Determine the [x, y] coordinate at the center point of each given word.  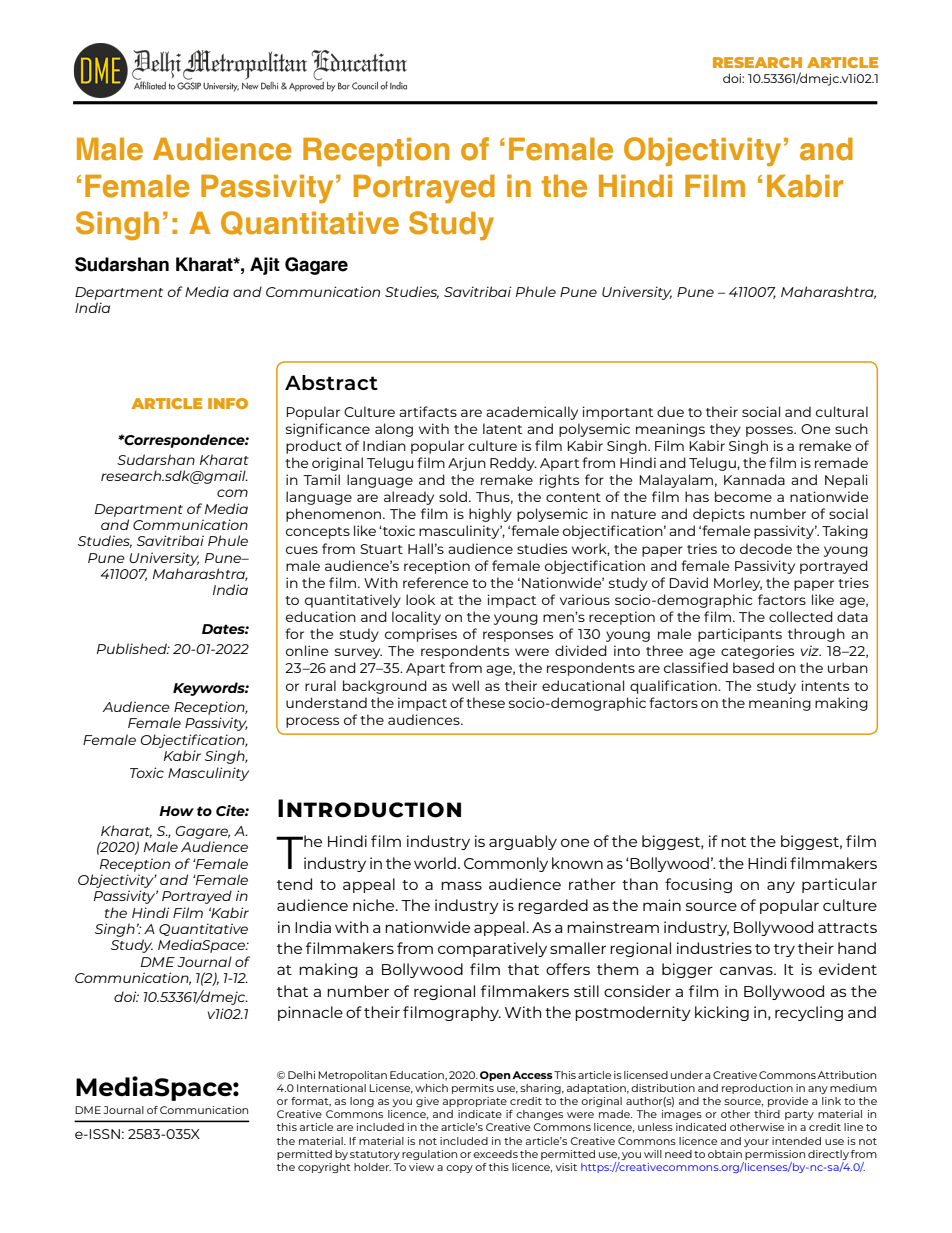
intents [825, 685]
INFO [228, 403]
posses [770, 431]
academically [532, 413]
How [176, 811]
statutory [375, 1155]
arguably [523, 842]
